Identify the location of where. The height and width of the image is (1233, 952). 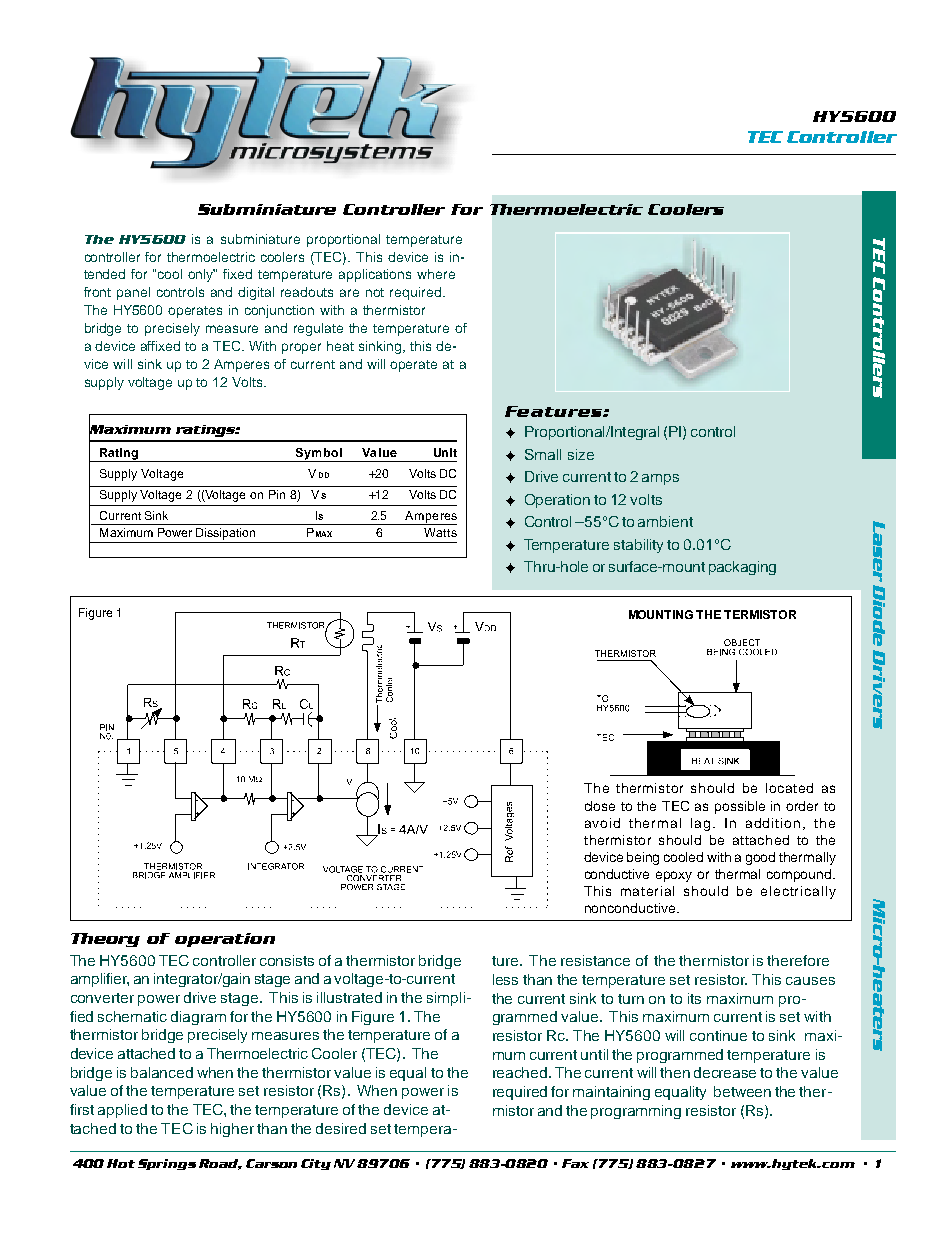
(436, 274).
